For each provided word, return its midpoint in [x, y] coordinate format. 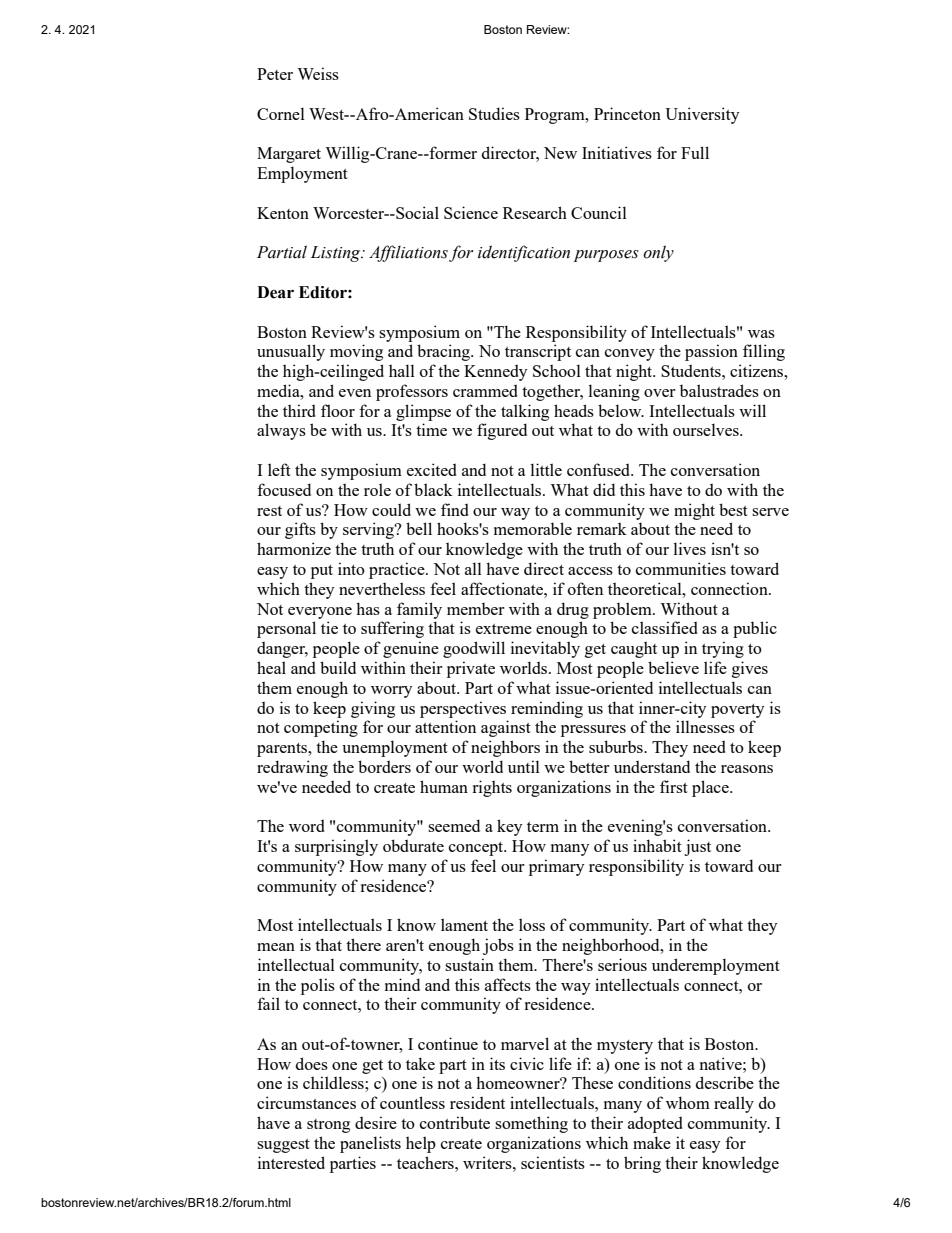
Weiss [318, 73]
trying [723, 649]
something [531, 1124]
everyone [320, 613]
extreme [504, 629]
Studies [494, 113]
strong [328, 1126]
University [702, 115]
